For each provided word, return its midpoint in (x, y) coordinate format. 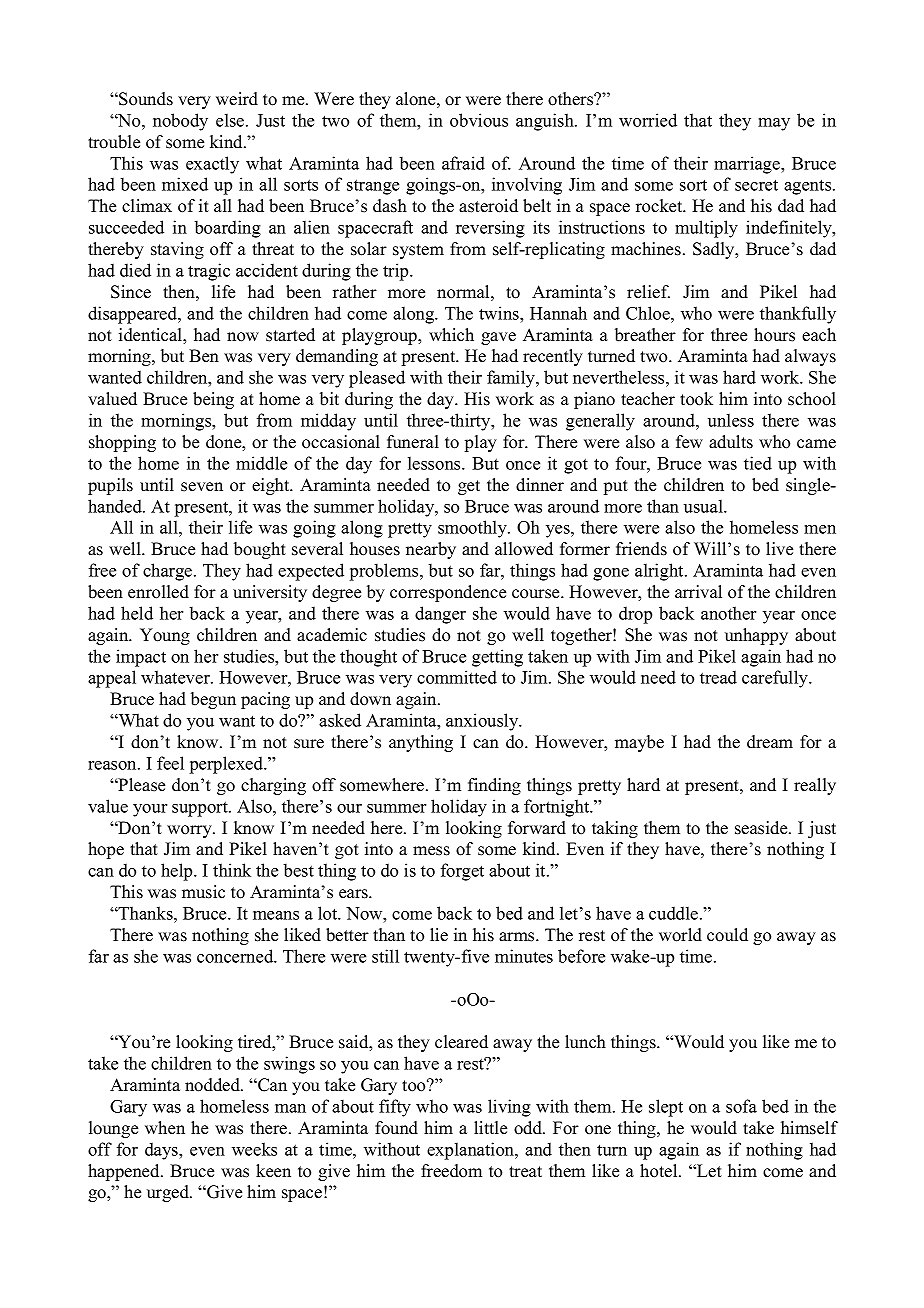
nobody (180, 122)
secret (756, 185)
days (162, 1151)
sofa (741, 1106)
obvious (479, 120)
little (490, 1128)
